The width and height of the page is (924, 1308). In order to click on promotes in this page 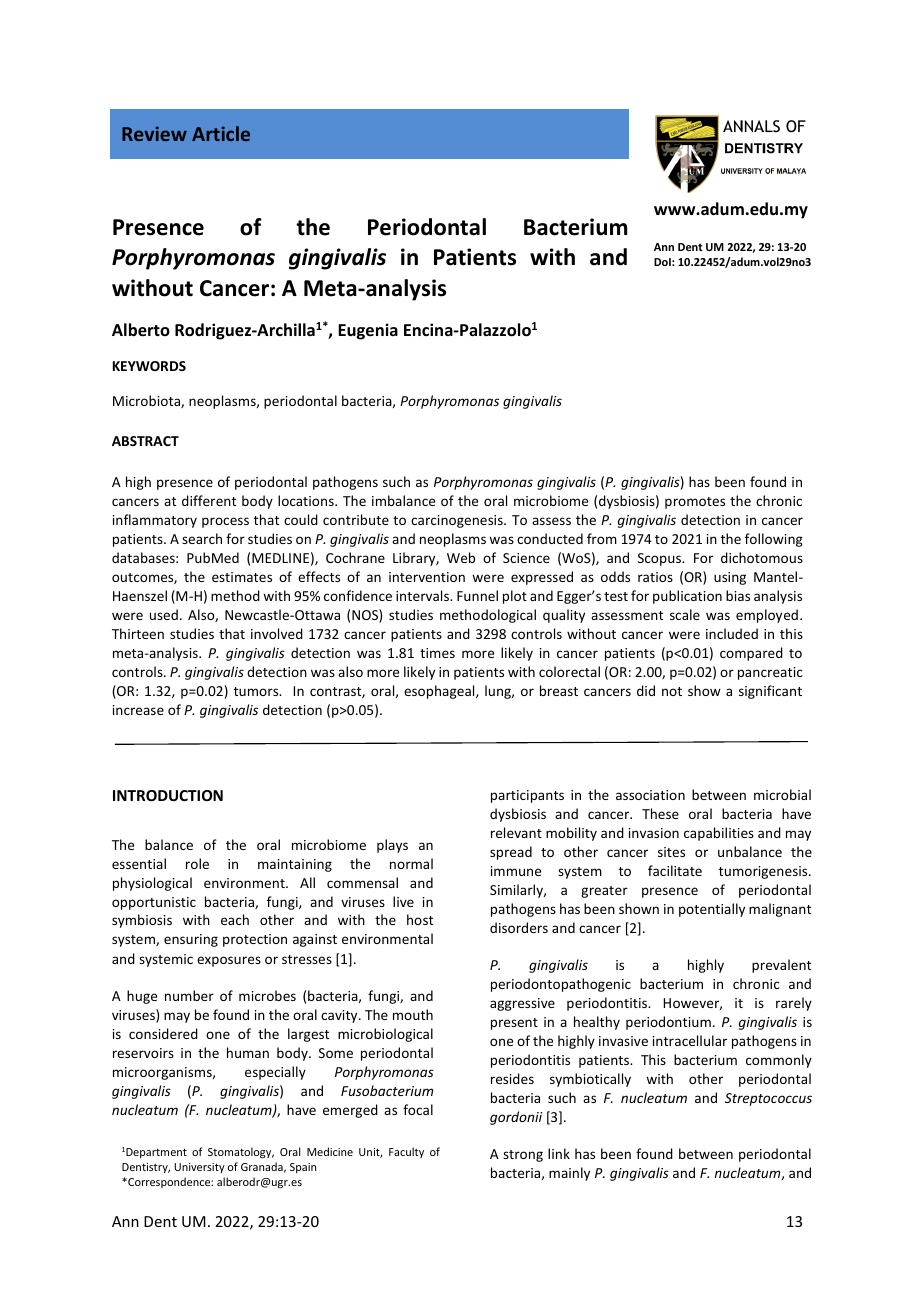, I will do `click(695, 503)`.
